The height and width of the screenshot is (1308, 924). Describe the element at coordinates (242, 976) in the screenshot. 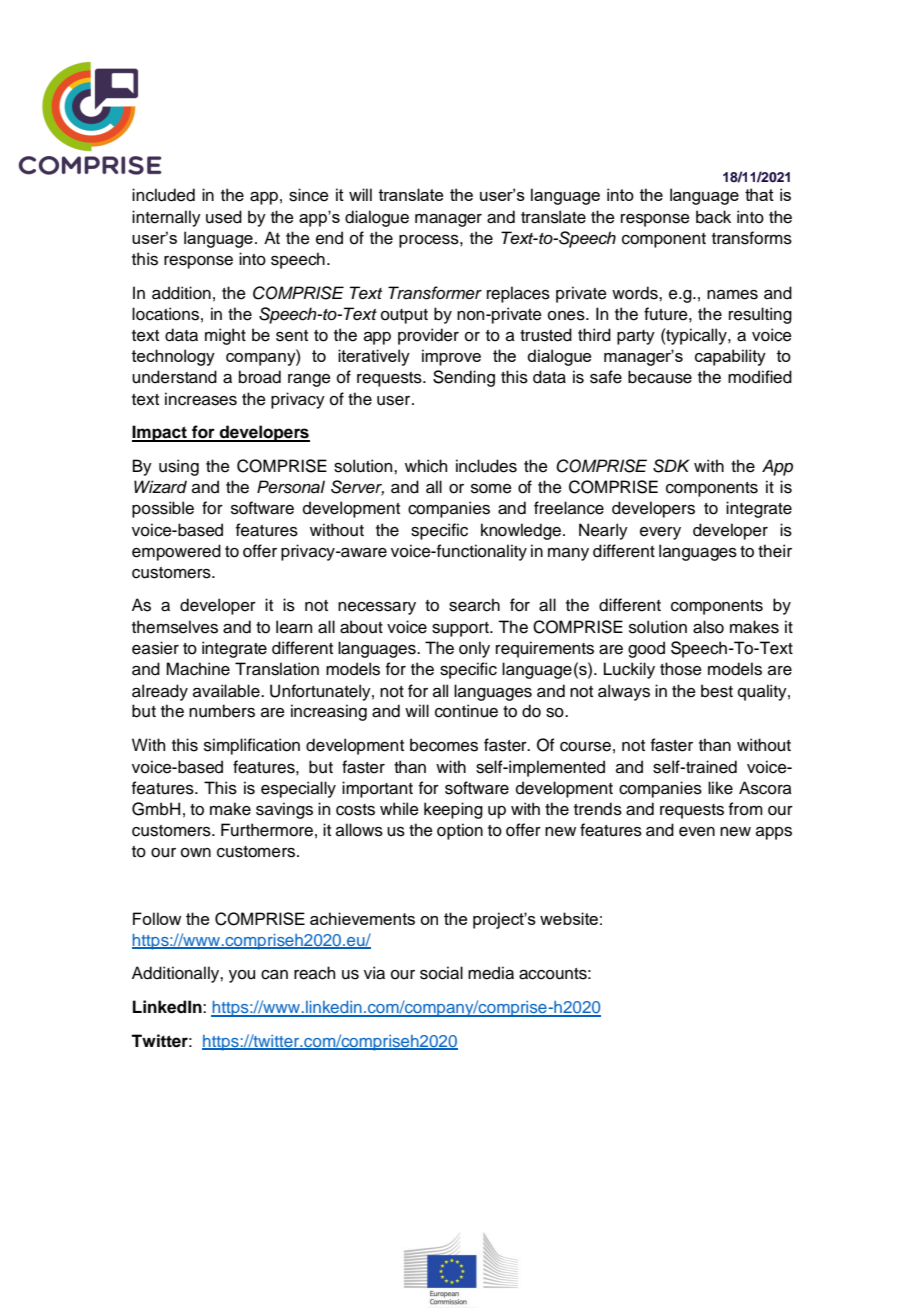

I see `you` at that location.
